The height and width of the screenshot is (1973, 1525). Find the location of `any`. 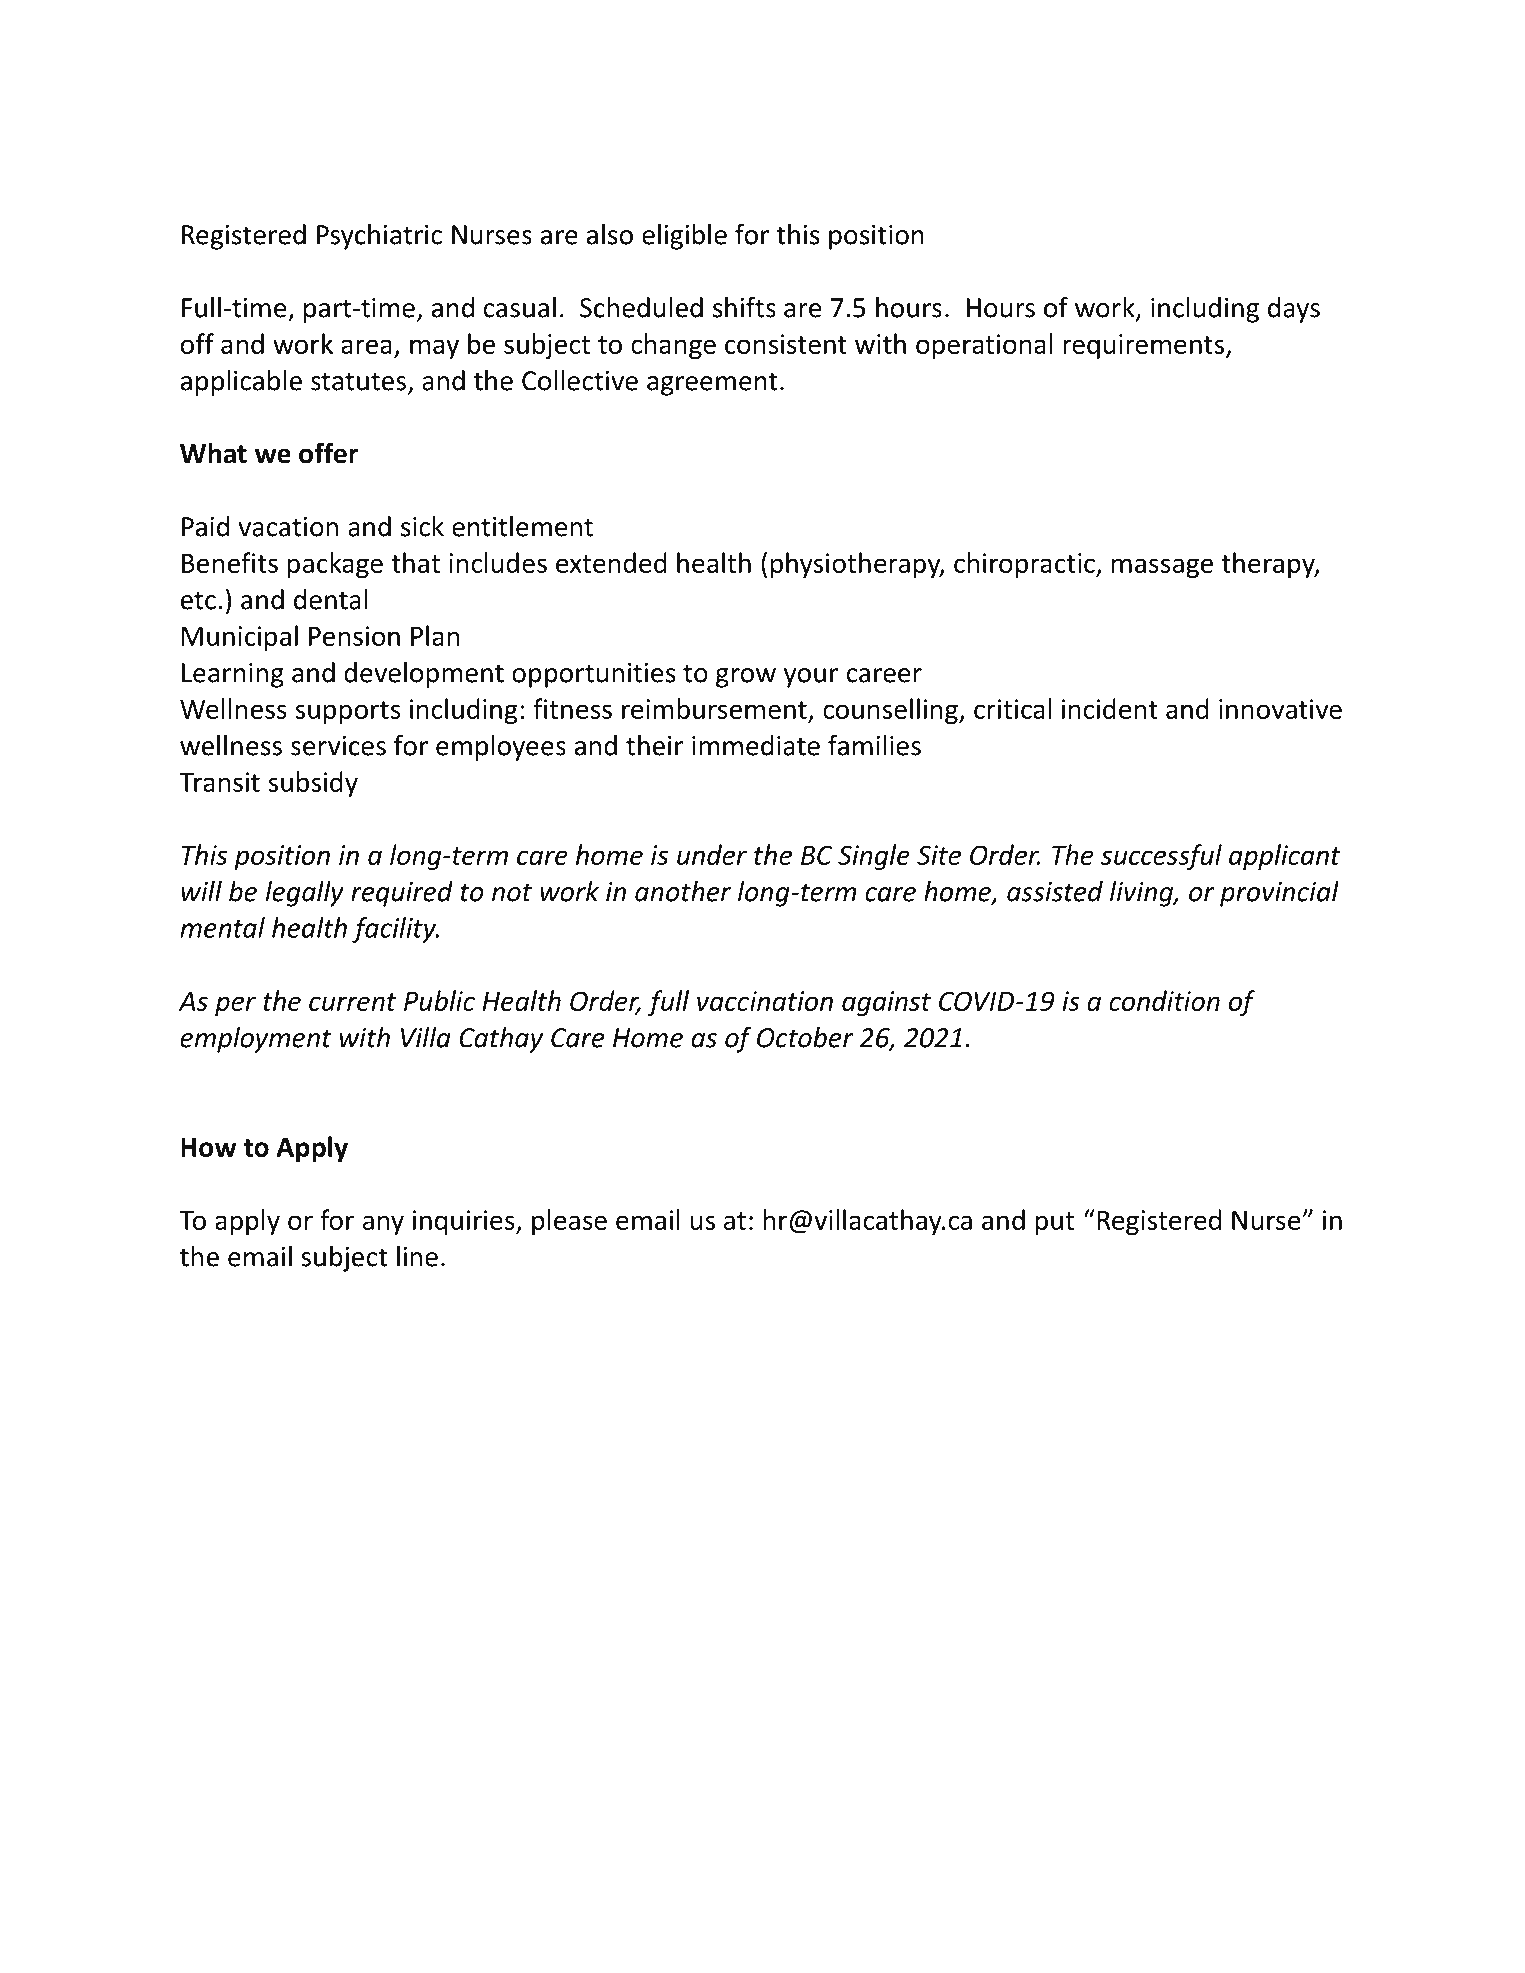

any is located at coordinates (383, 1225).
